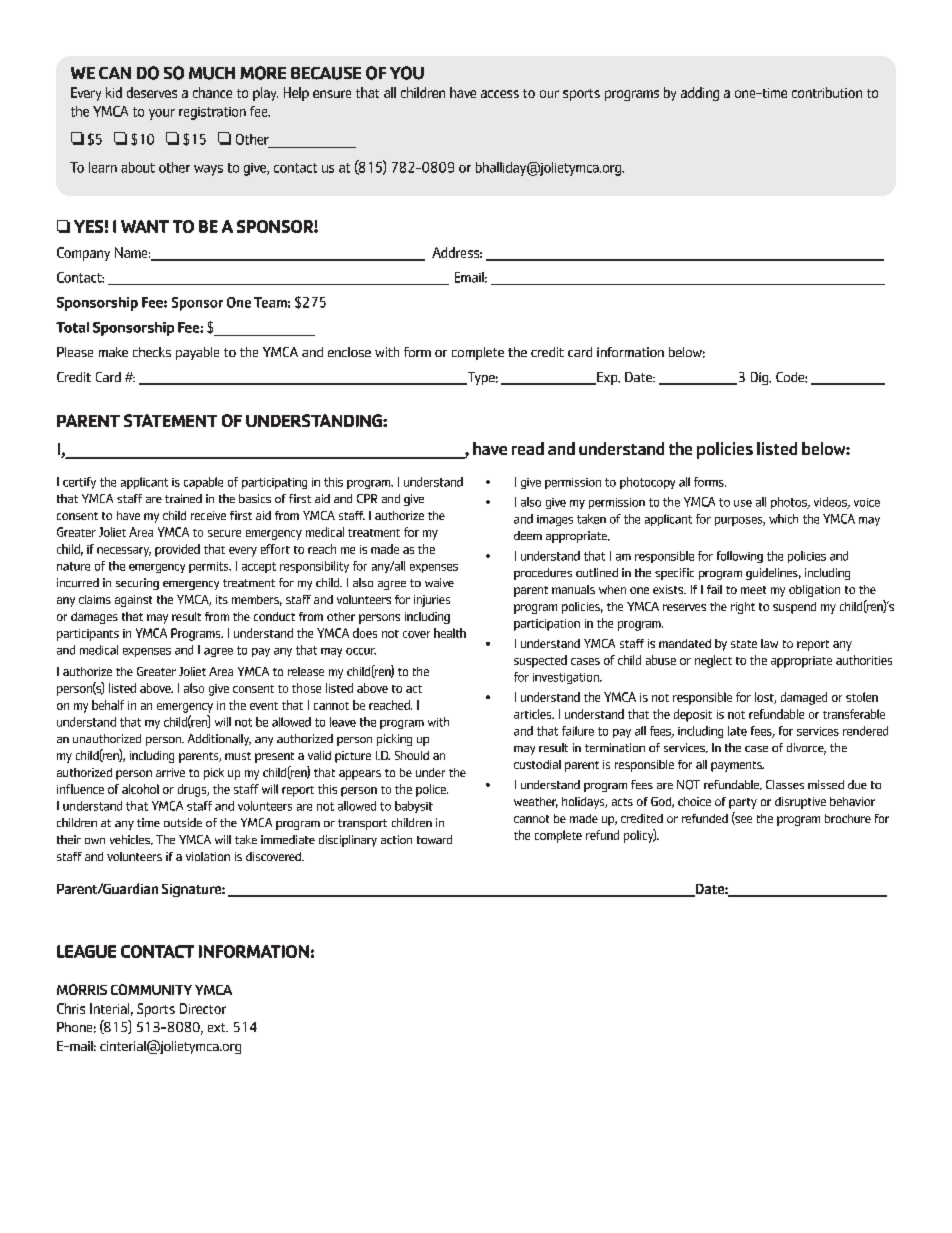 The image size is (952, 1233). Describe the element at coordinates (177, 550) in the image. I see `provided` at that location.
